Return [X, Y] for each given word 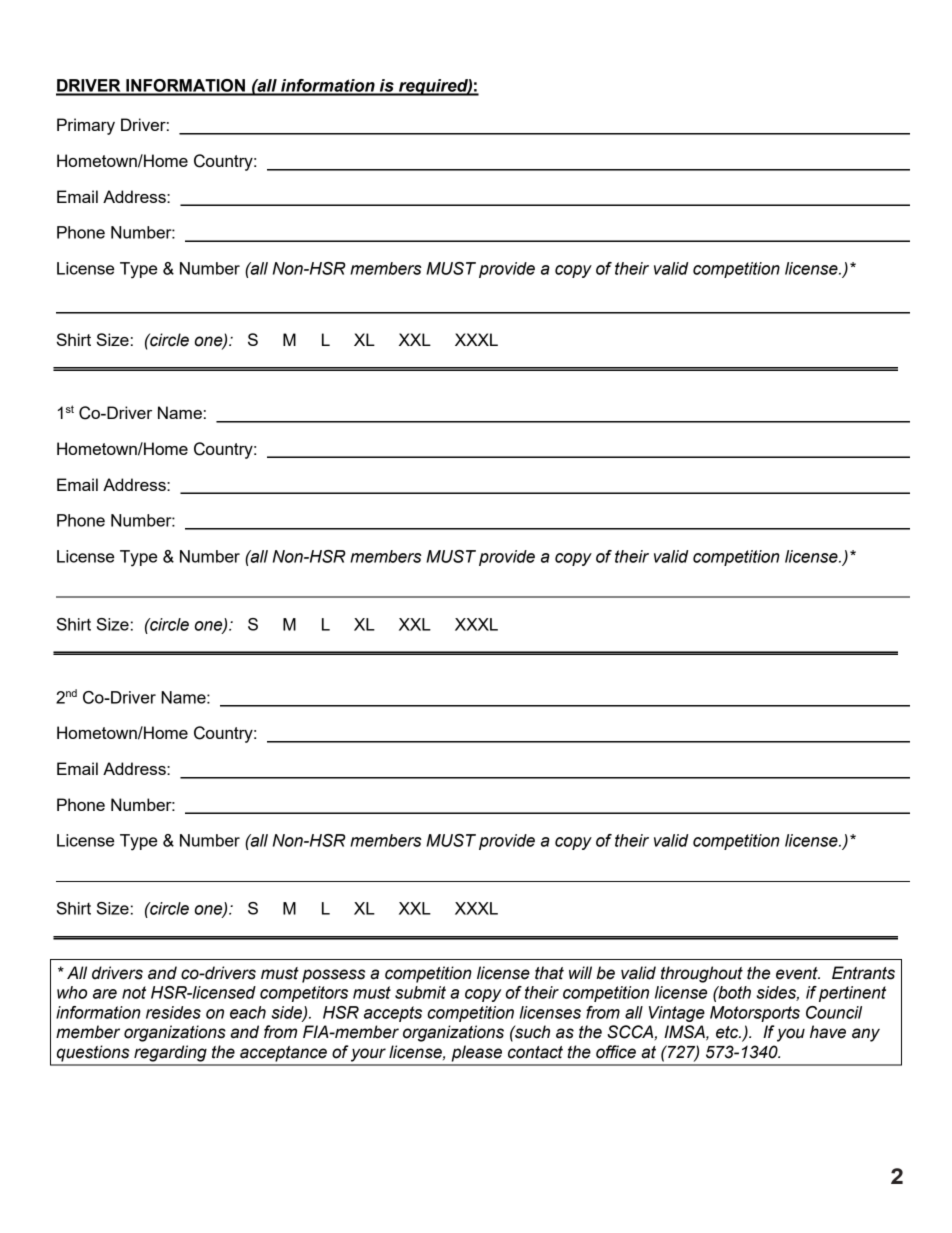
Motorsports [755, 1014]
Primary [86, 126]
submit [420, 992]
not [134, 992]
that [549, 973]
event [798, 973]
